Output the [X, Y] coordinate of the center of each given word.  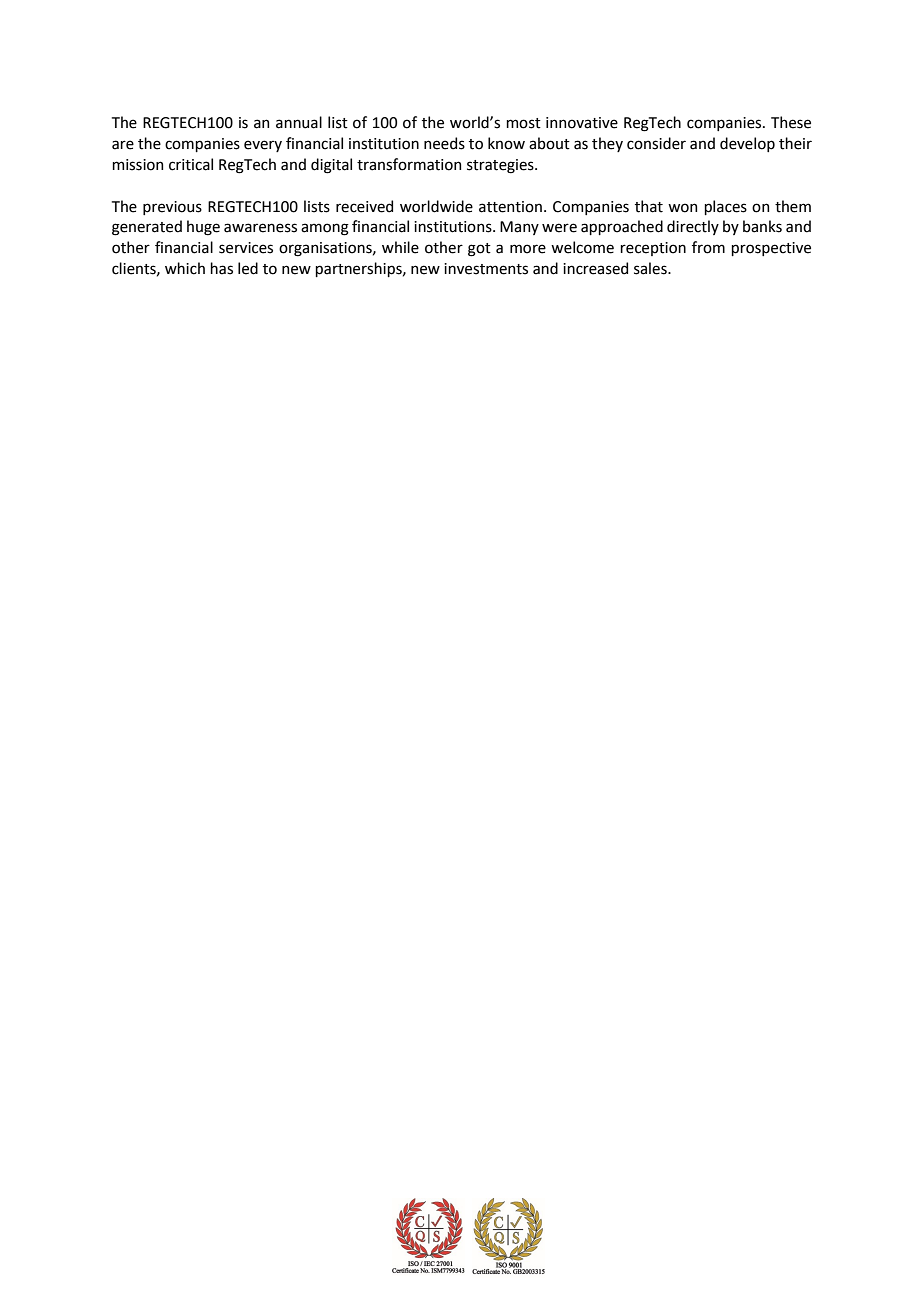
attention [510, 207]
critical [191, 164]
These [791, 122]
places [725, 207]
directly [693, 227]
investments [486, 269]
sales [651, 268]
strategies [501, 166]
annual [299, 122]
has [221, 268]
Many [519, 228]
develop [747, 144]
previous [172, 208]
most [523, 123]
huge [203, 228]
